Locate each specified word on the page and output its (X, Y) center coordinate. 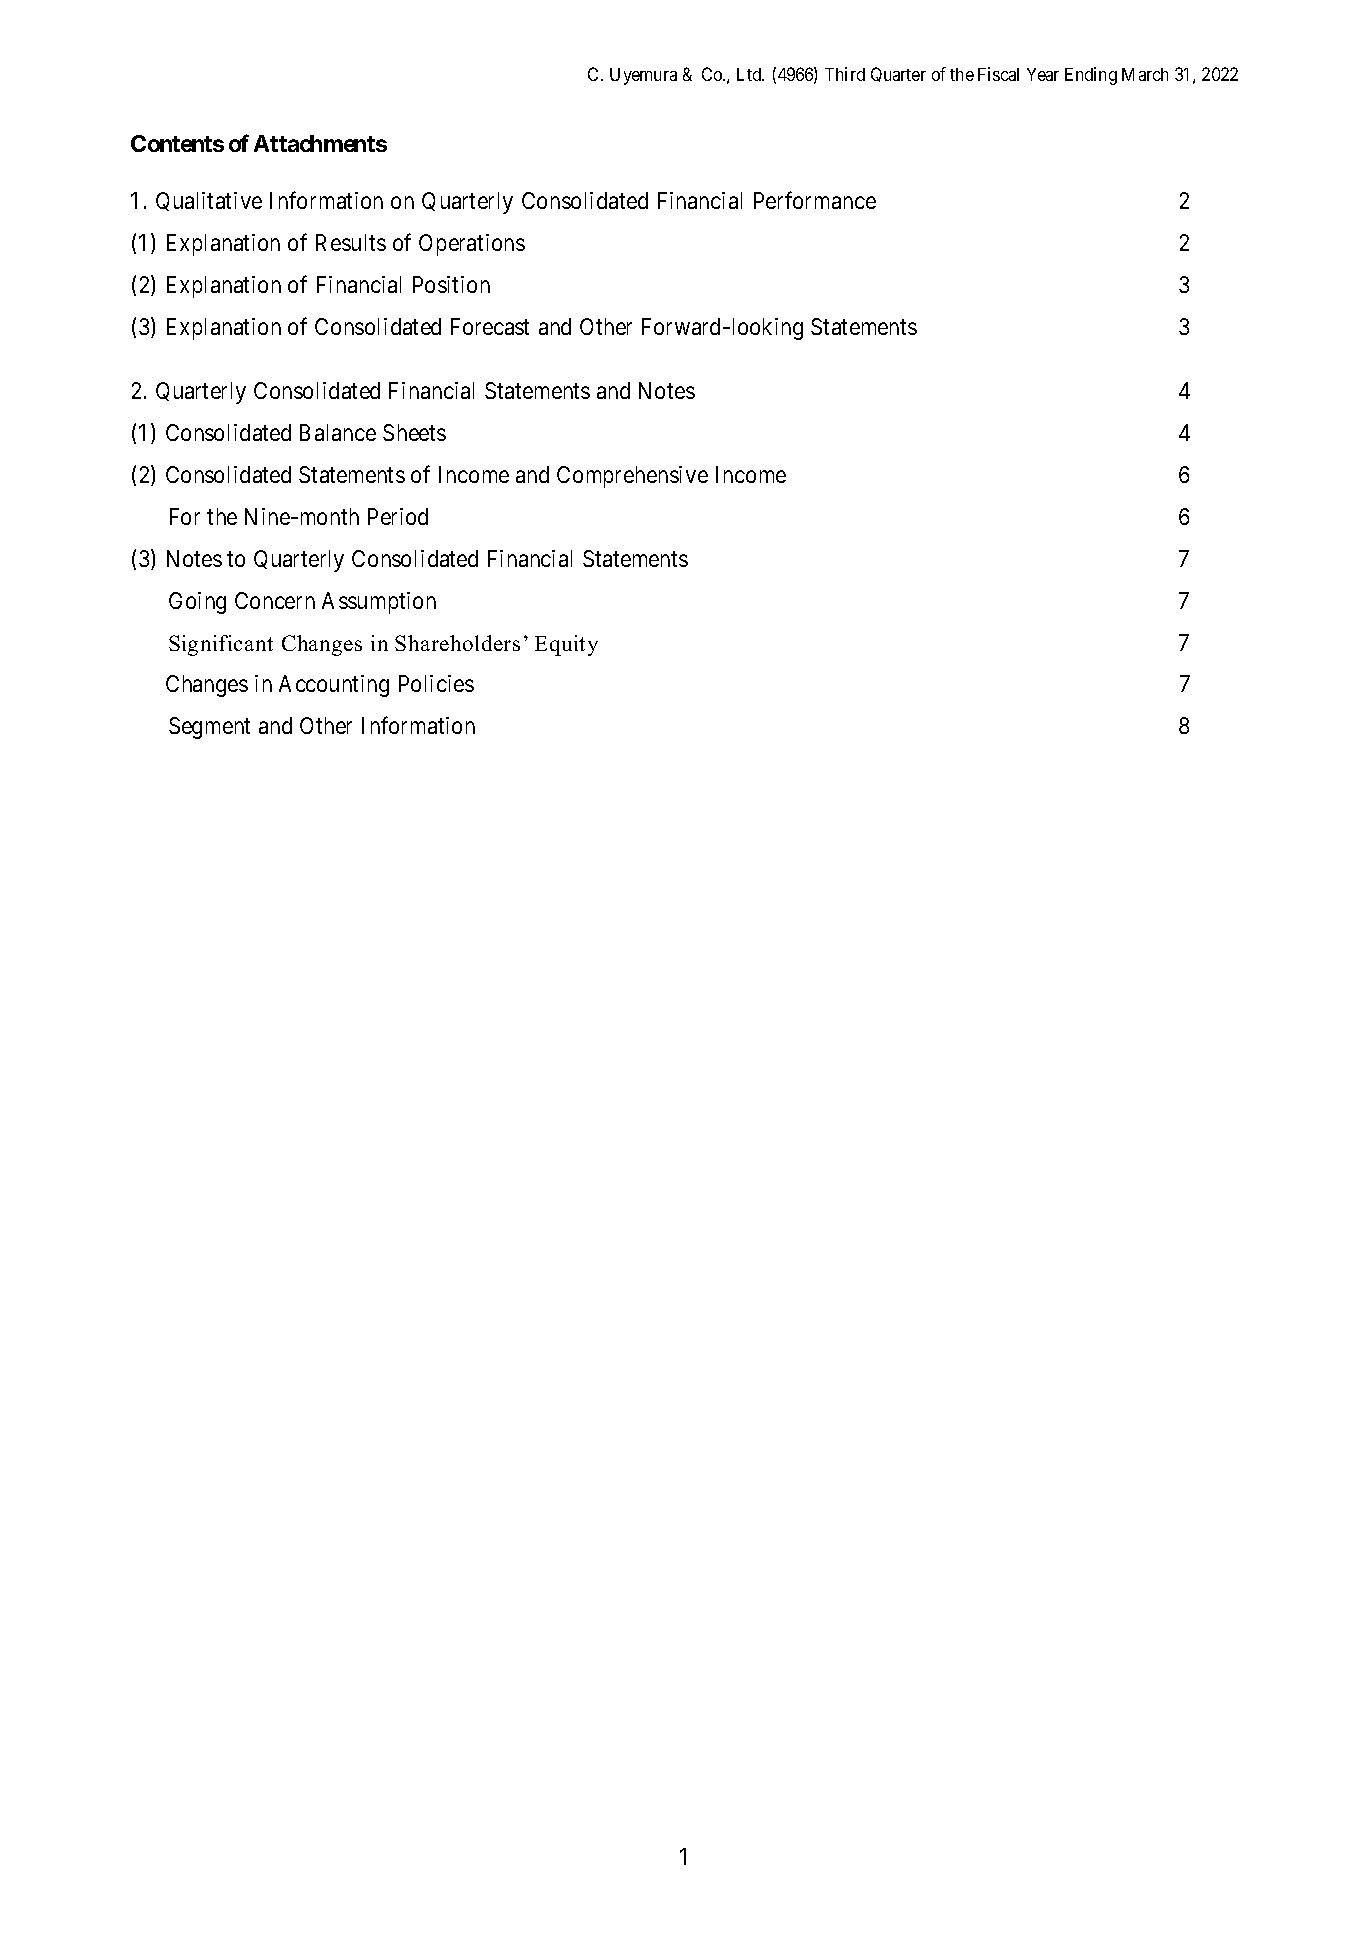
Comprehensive (632, 477)
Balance (338, 432)
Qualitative (209, 201)
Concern (275, 600)
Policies (436, 683)
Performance (815, 200)
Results (351, 242)
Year (1043, 74)
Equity (566, 645)
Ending (1091, 76)
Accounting (334, 686)
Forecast (490, 326)
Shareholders (457, 643)
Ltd (750, 74)
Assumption (379, 603)
